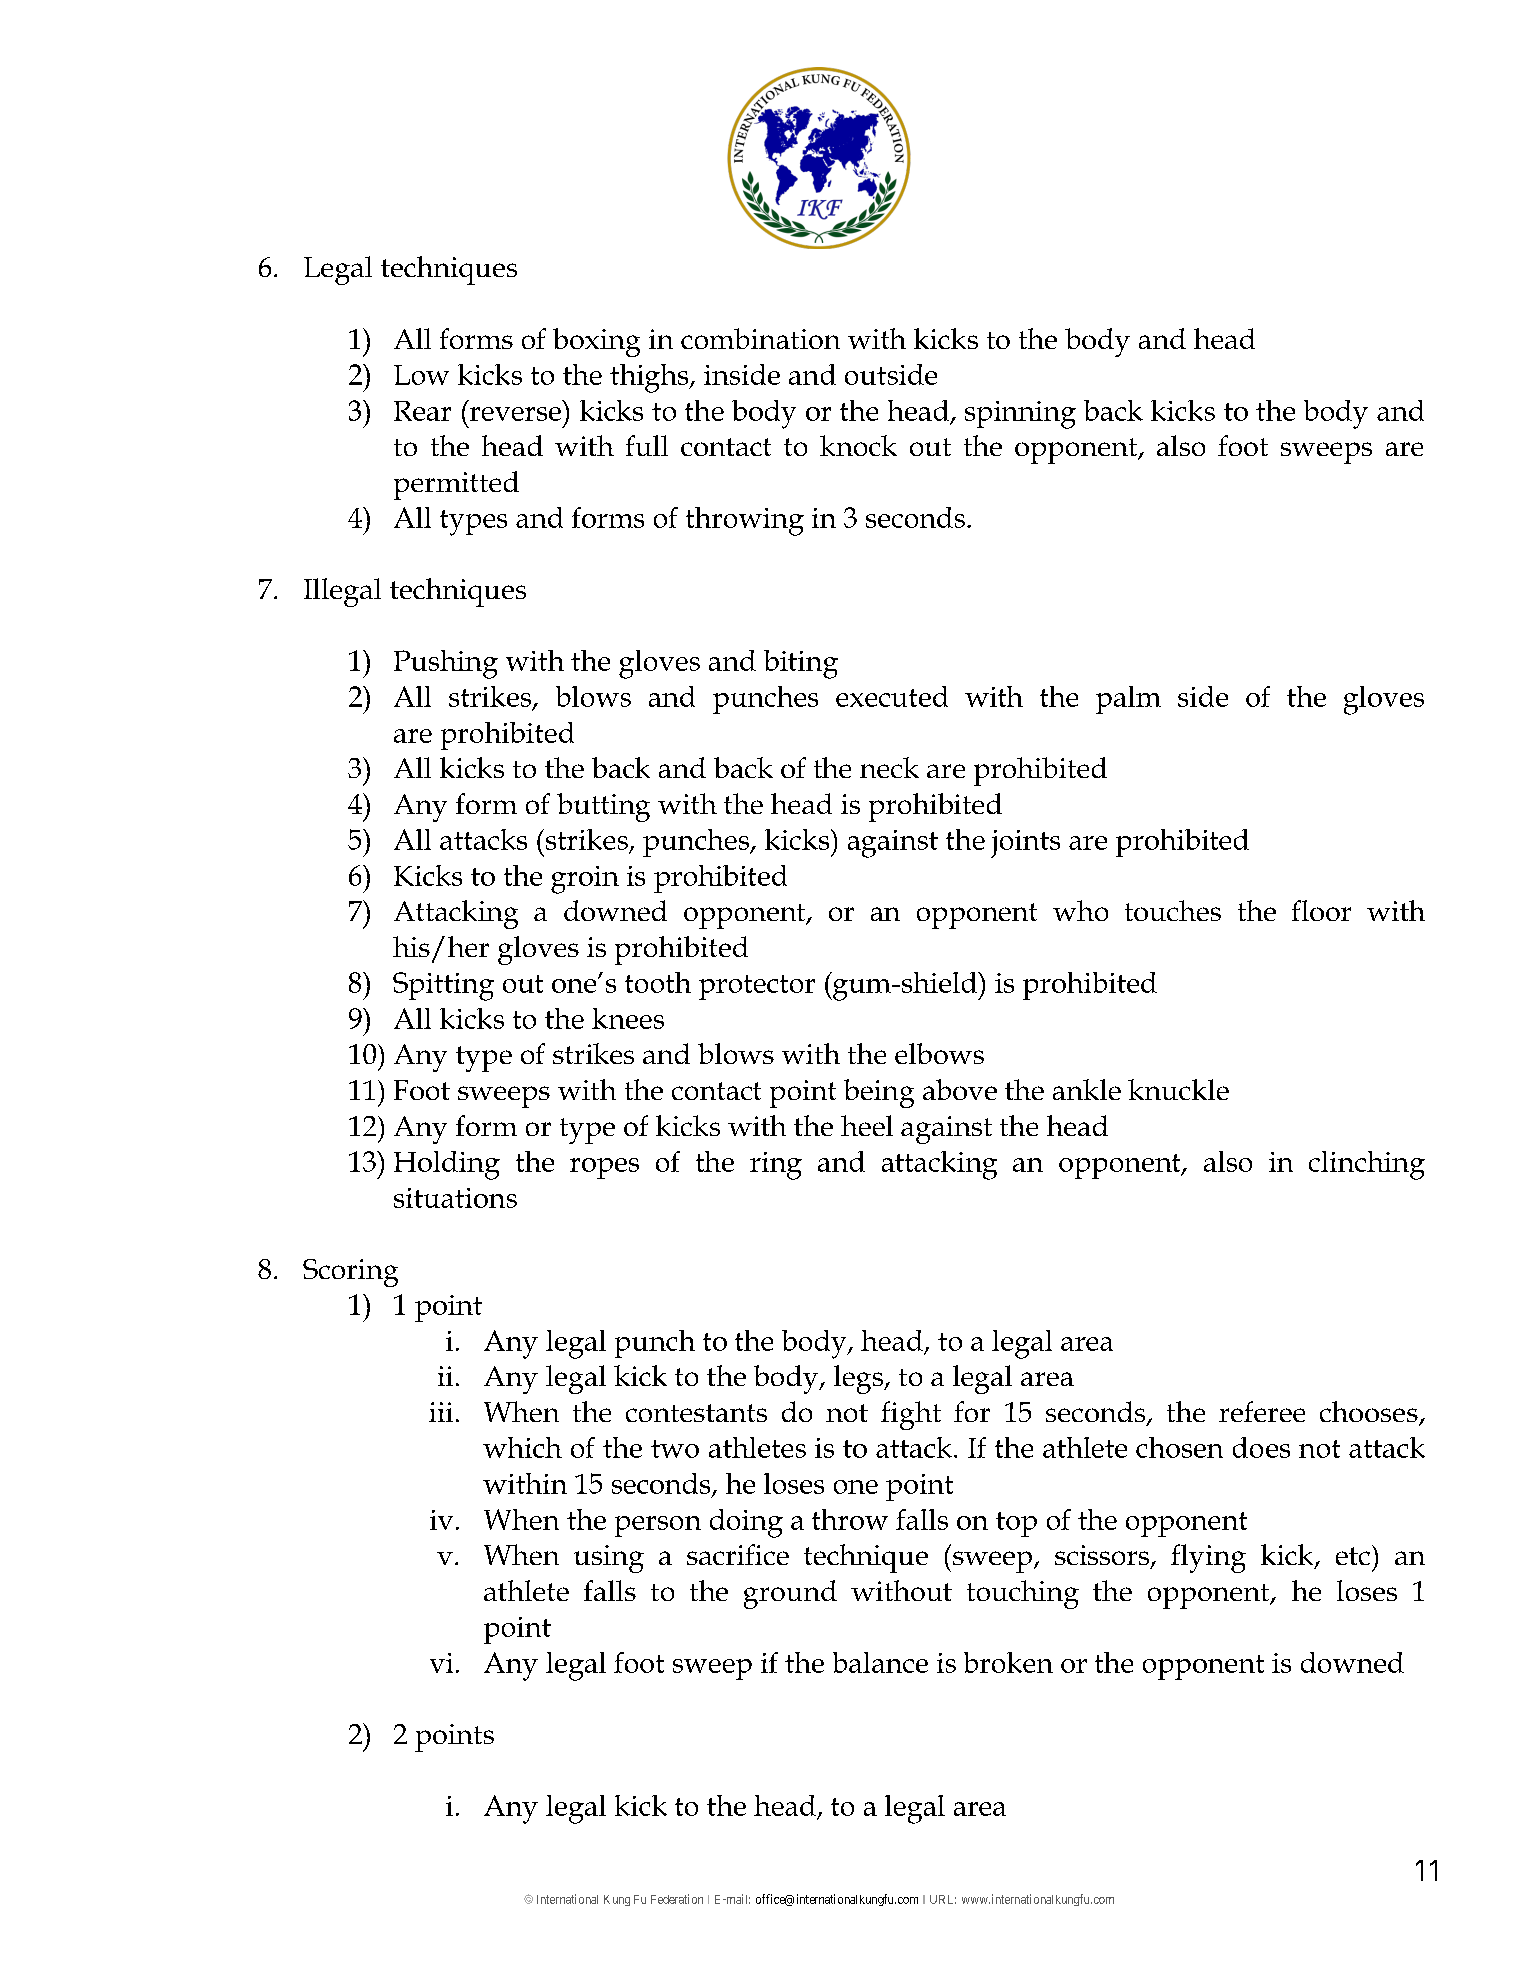 The image size is (1532, 1982). What do you see at coordinates (943, 1899) in the screenshot?
I see `URL` at bounding box center [943, 1899].
